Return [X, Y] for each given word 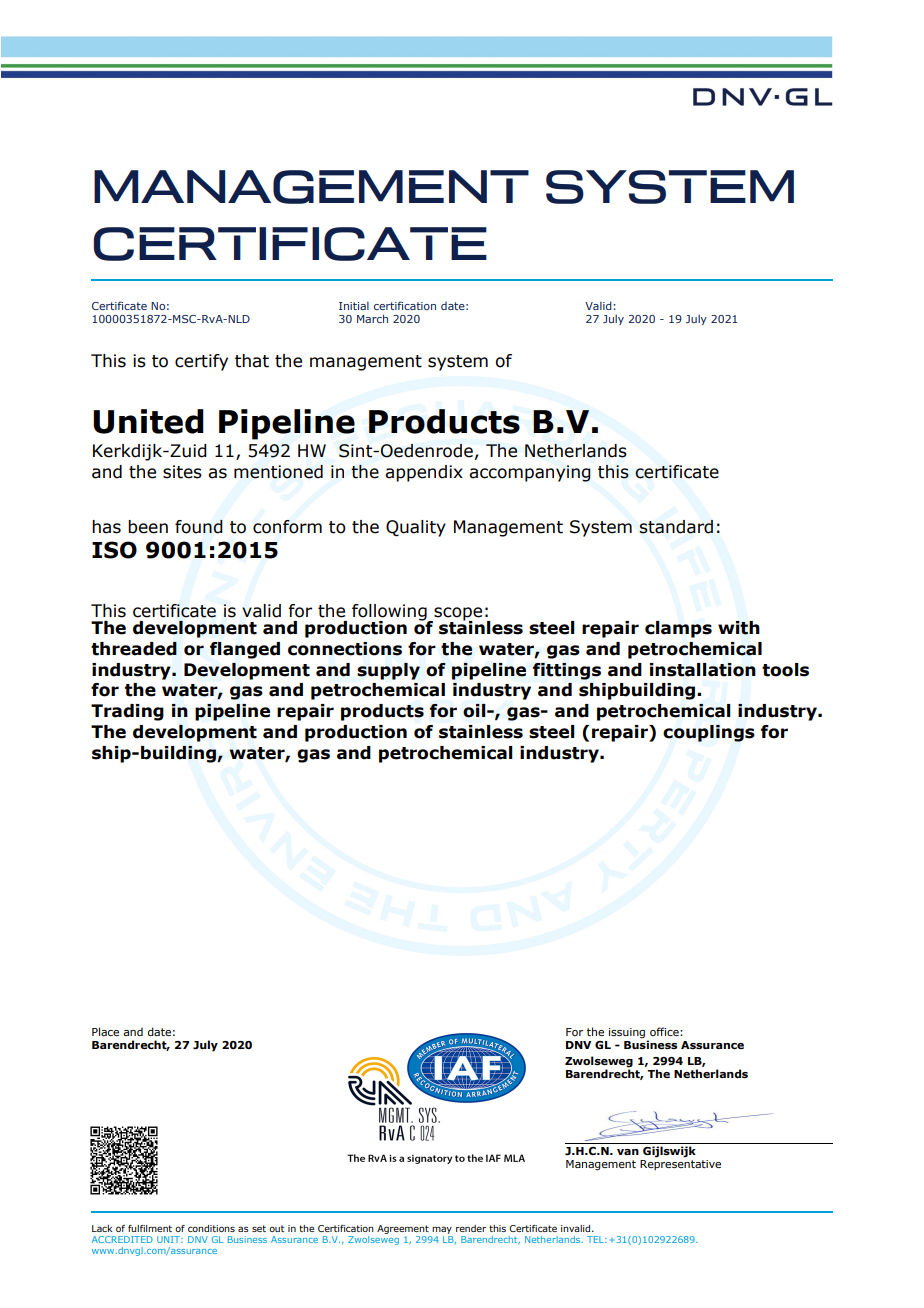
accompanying [530, 473]
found [199, 527]
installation [703, 670]
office [665, 1031]
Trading [127, 712]
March [372, 318]
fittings [567, 671]
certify [201, 362]
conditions [211, 1228]
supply [388, 671]
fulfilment [150, 1228]
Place [105, 1031]
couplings [709, 733]
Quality [416, 528]
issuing [628, 1034]
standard [676, 527]
